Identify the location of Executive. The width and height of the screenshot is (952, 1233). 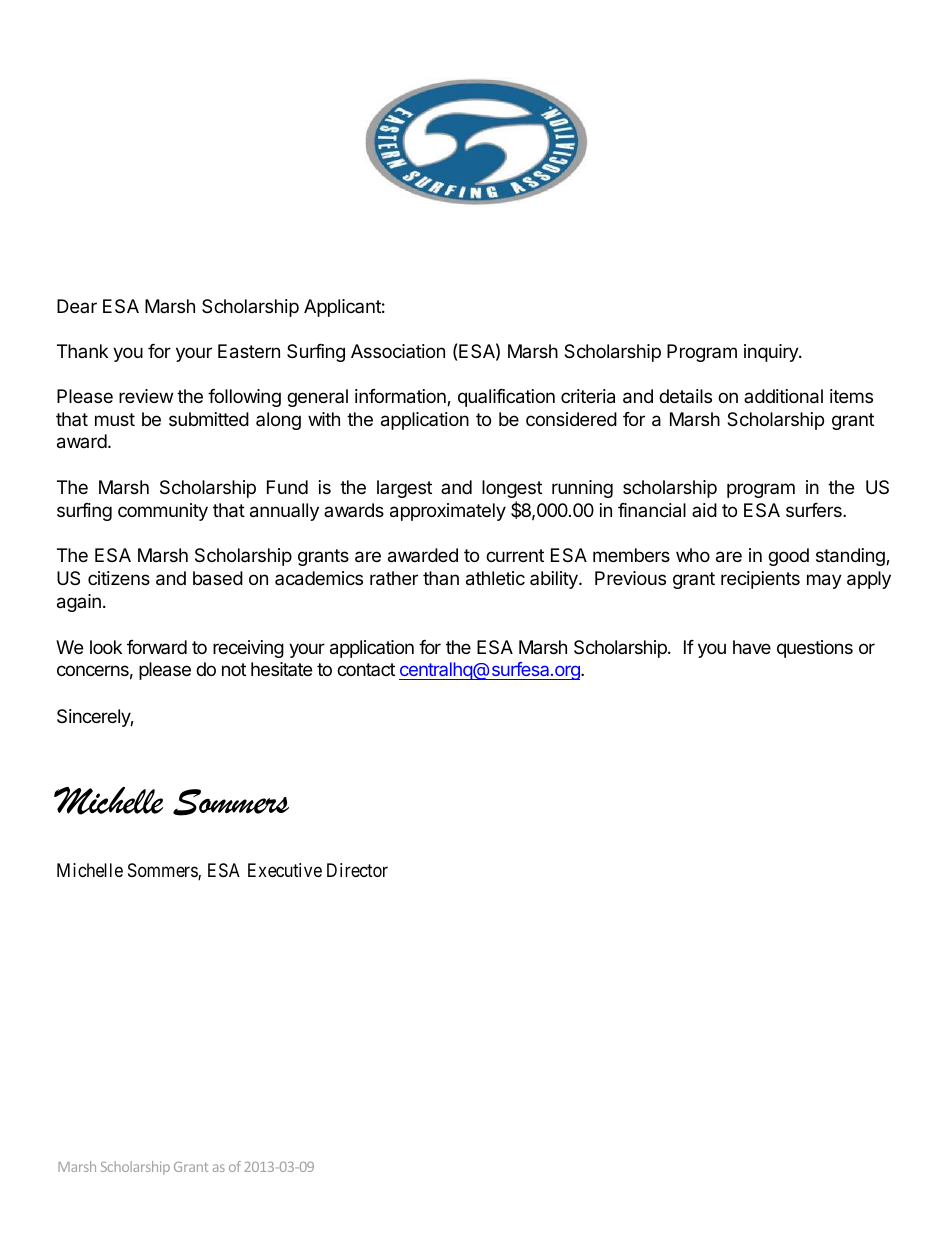
(285, 870).
